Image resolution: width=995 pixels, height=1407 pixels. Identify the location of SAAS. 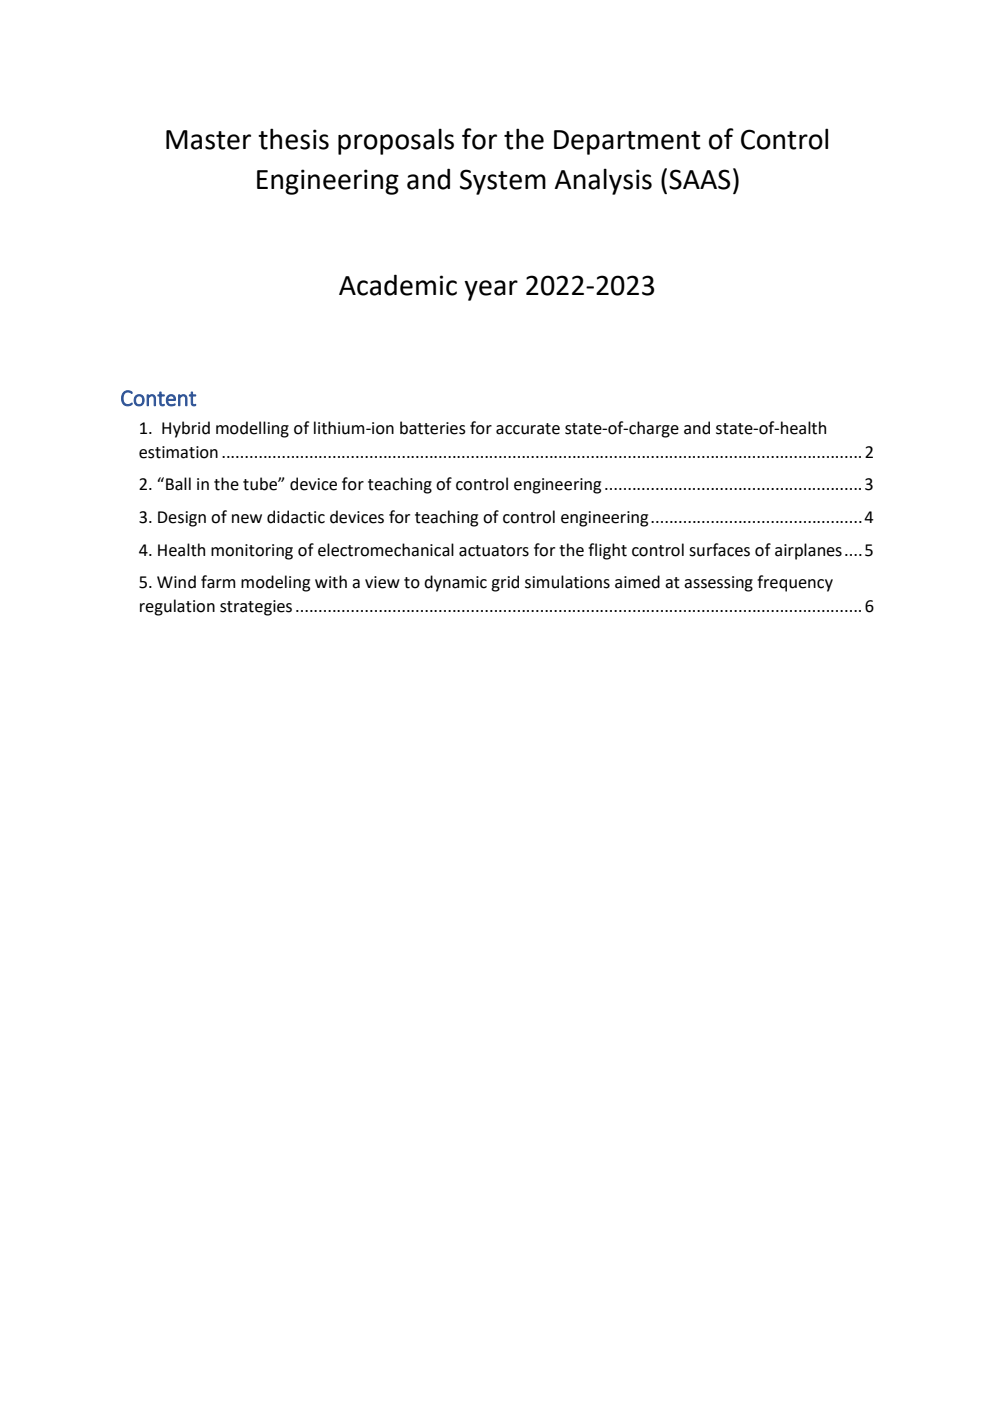
(699, 179).
